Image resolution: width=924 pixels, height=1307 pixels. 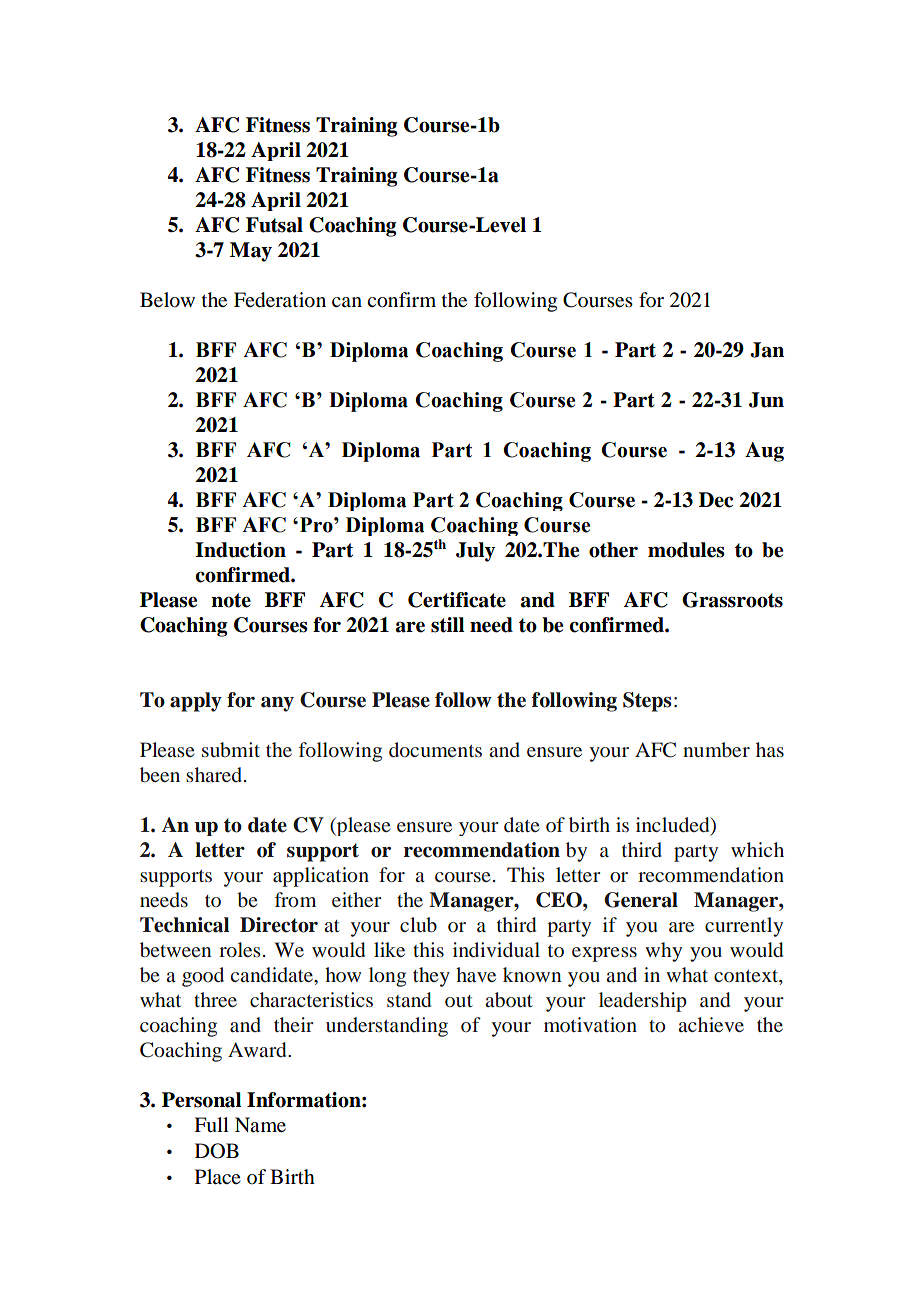 I want to click on May, so click(x=251, y=252).
